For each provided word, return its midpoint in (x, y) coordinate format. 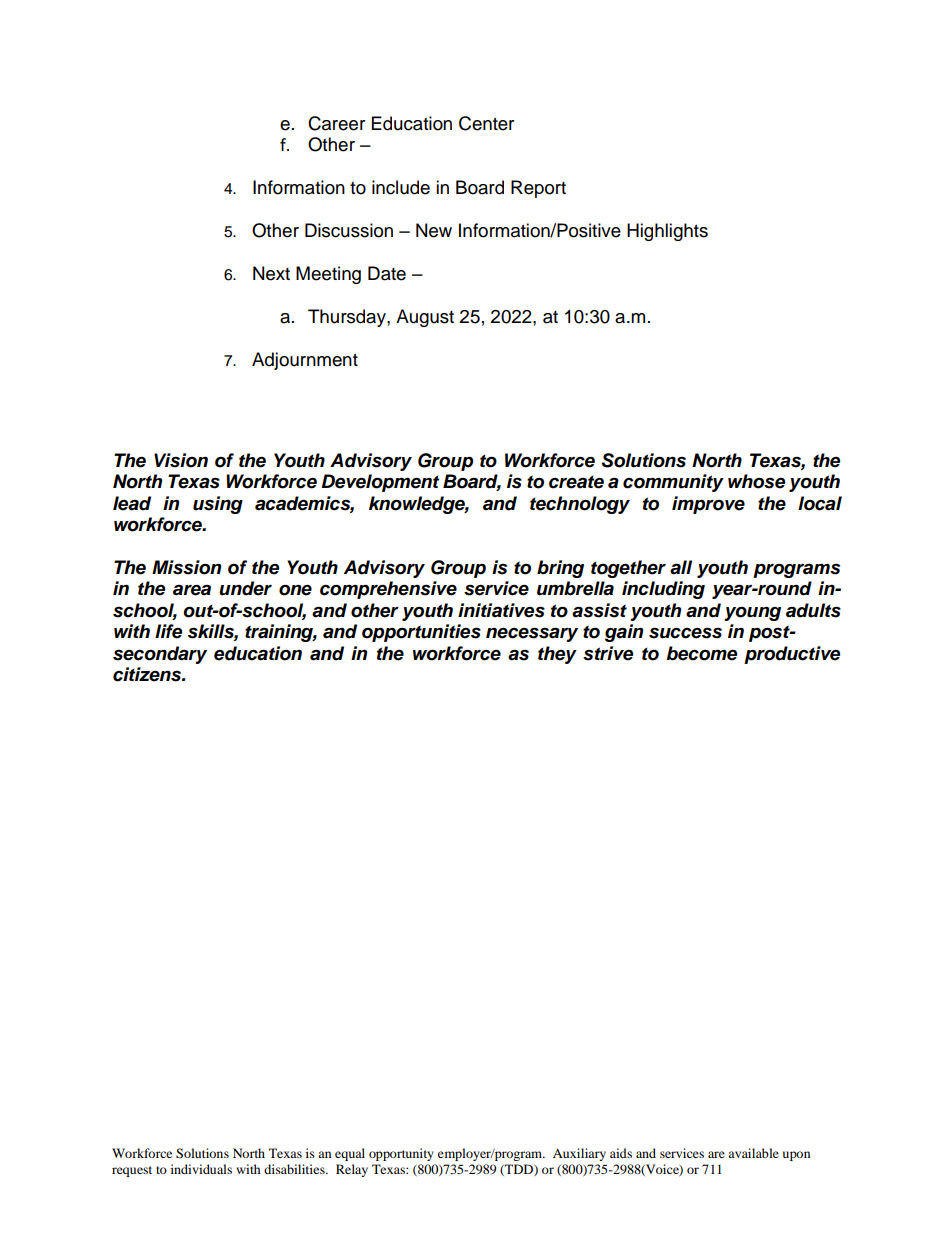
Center (486, 123)
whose (756, 481)
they (557, 655)
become (701, 653)
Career (336, 123)
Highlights (667, 232)
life (168, 631)
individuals (201, 1169)
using (218, 505)
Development (380, 483)
